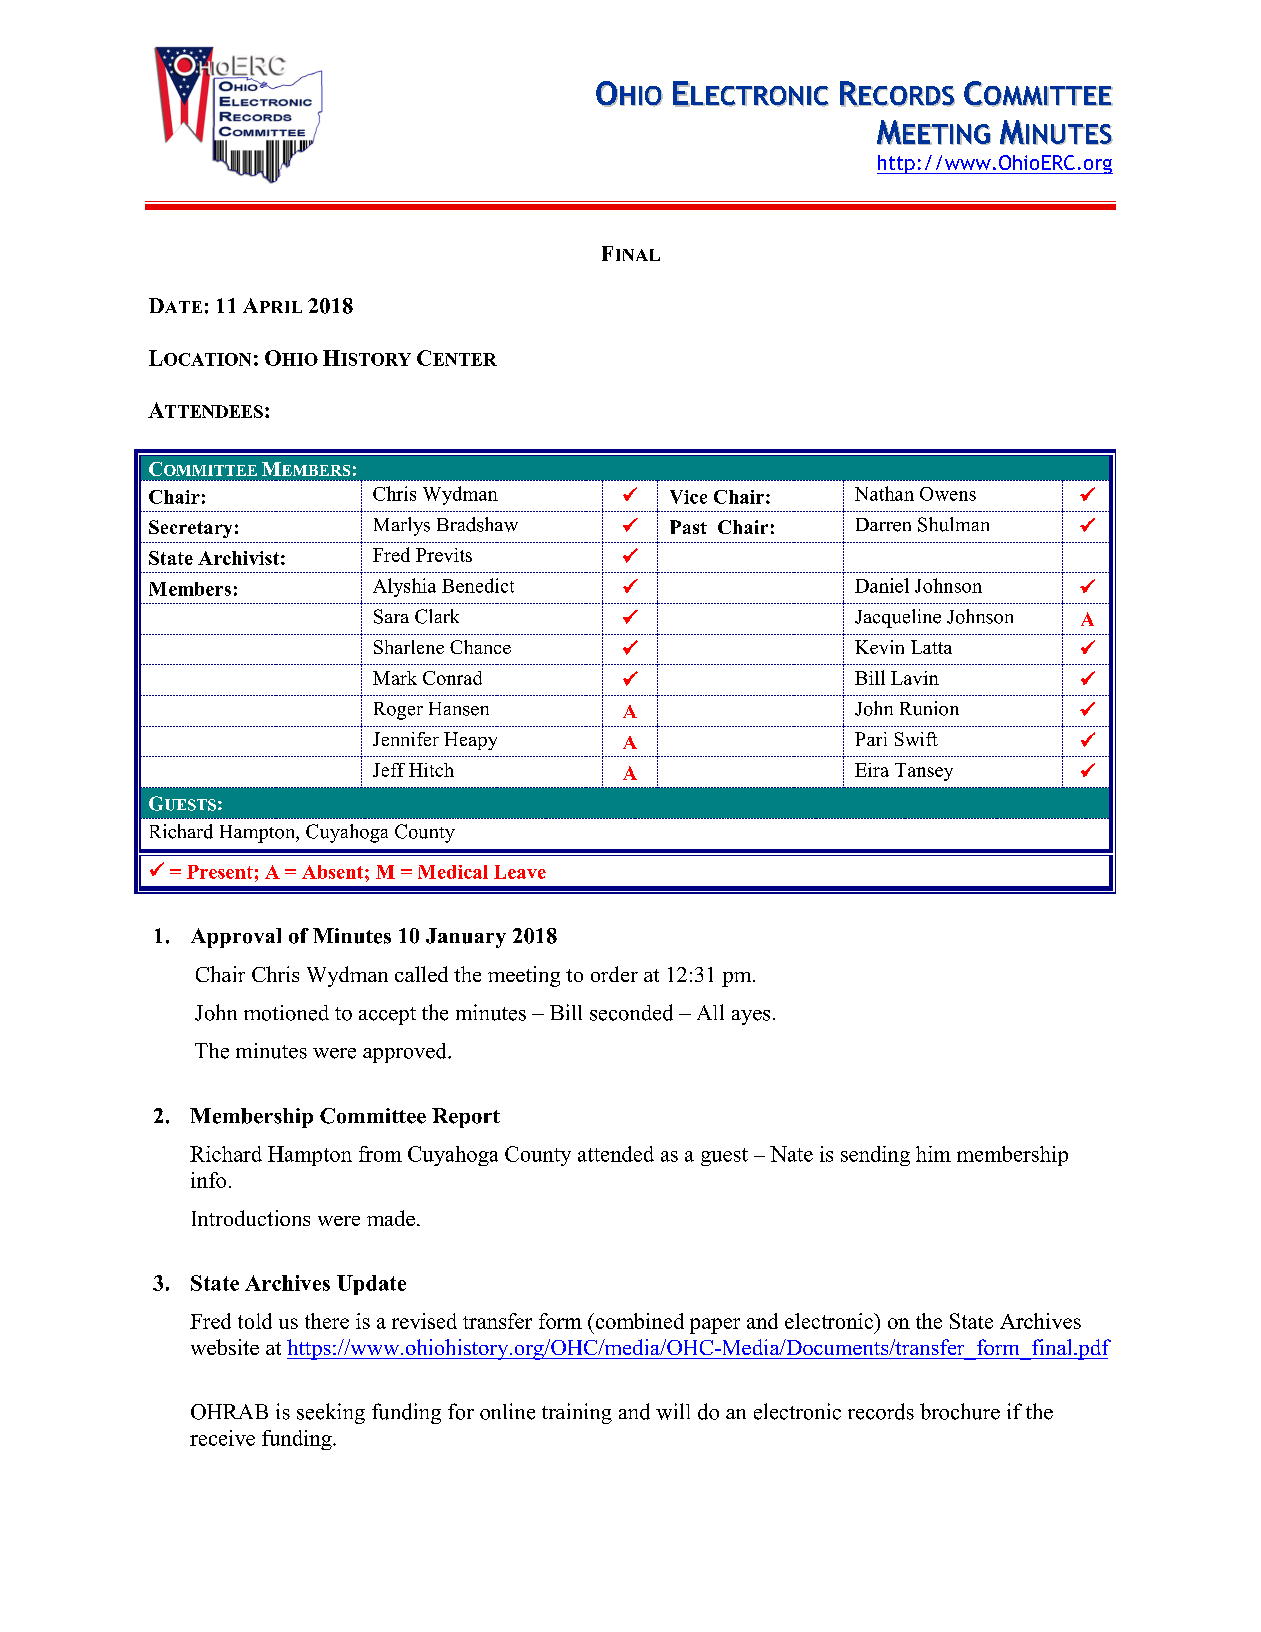 Image resolution: width=1261 pixels, height=1632 pixels. Describe the element at coordinates (616, 1154) in the page. I see `attended` at that location.
